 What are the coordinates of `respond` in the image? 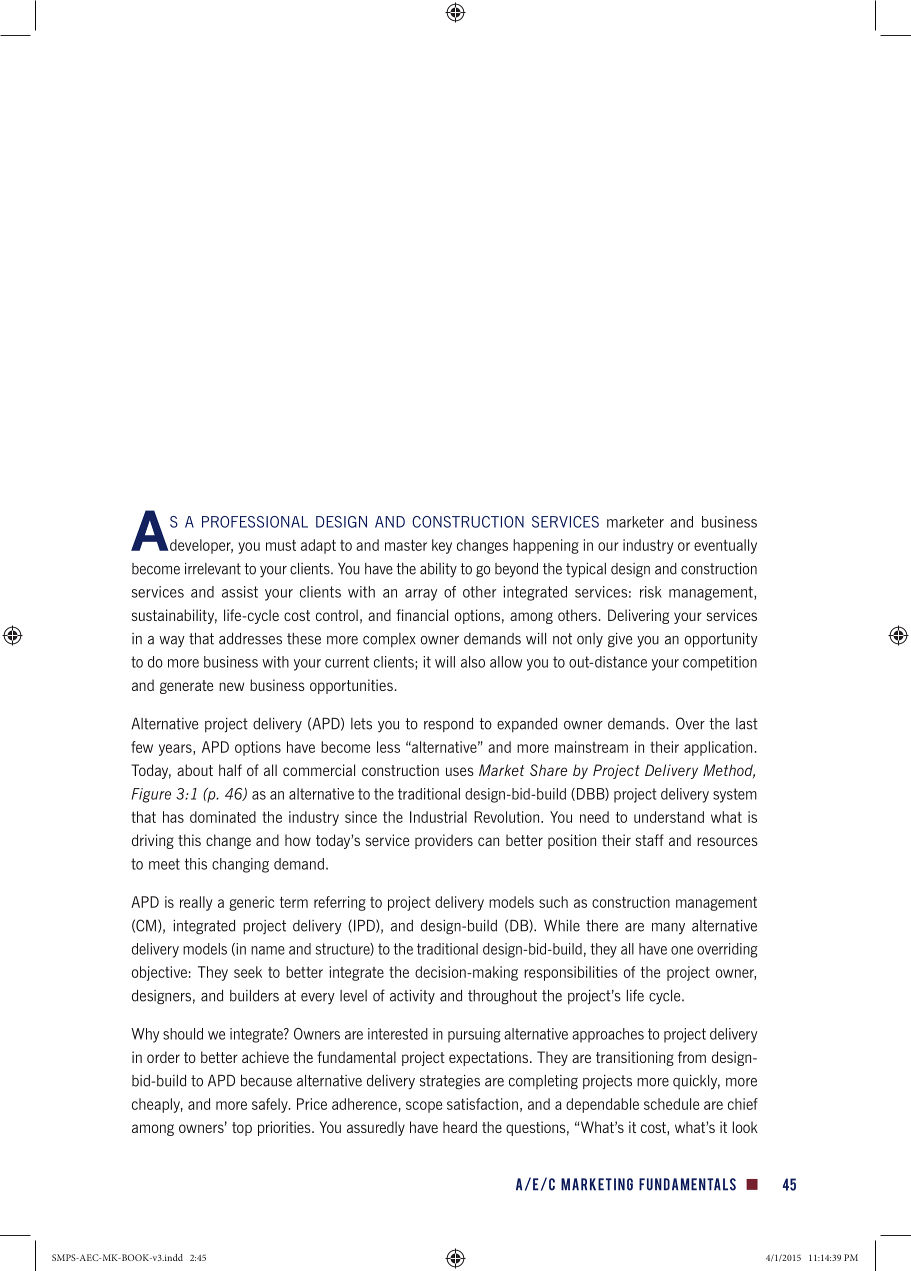 It's located at (448, 725).
